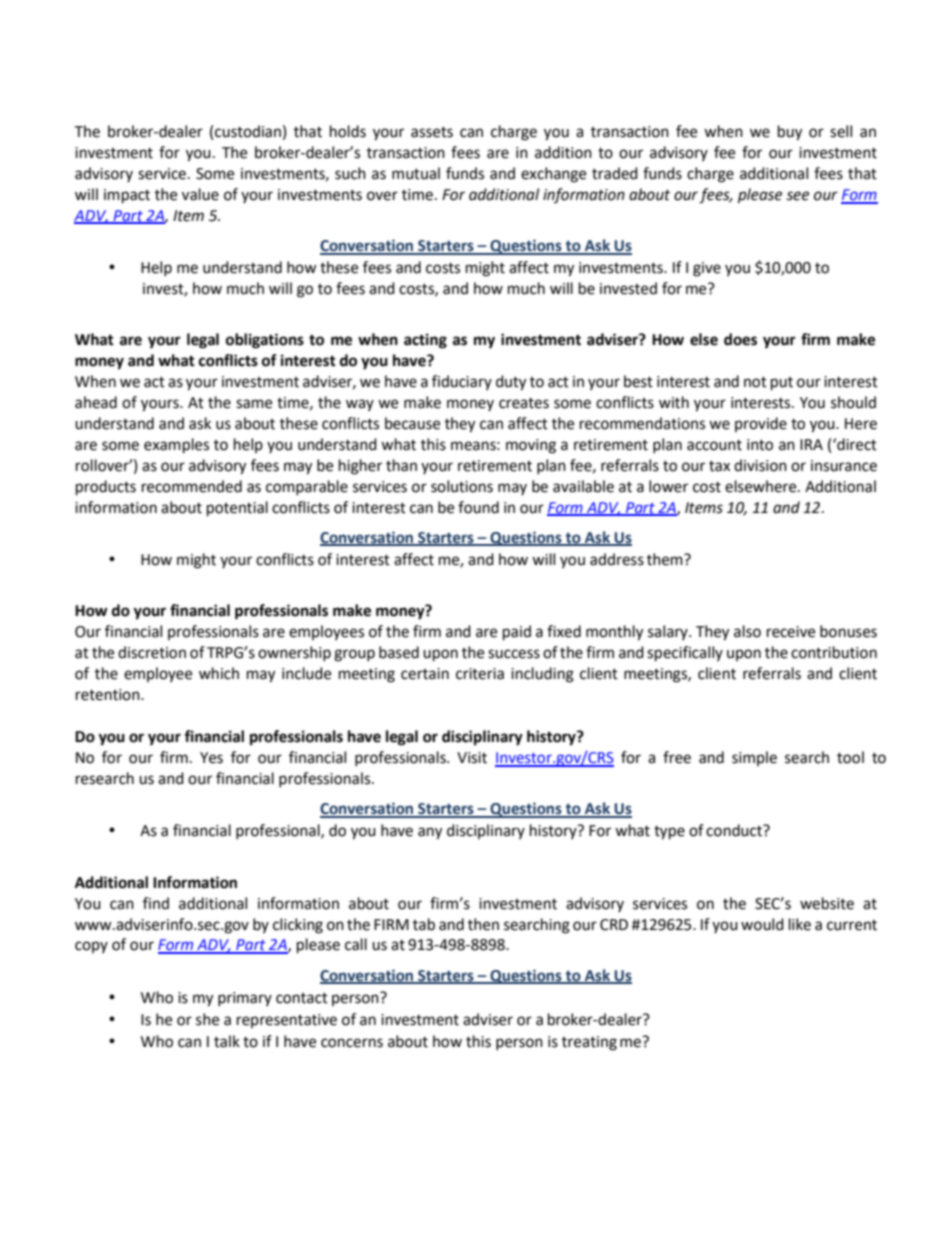  What do you see at coordinates (790, 133) in the screenshot?
I see `buy` at bounding box center [790, 133].
